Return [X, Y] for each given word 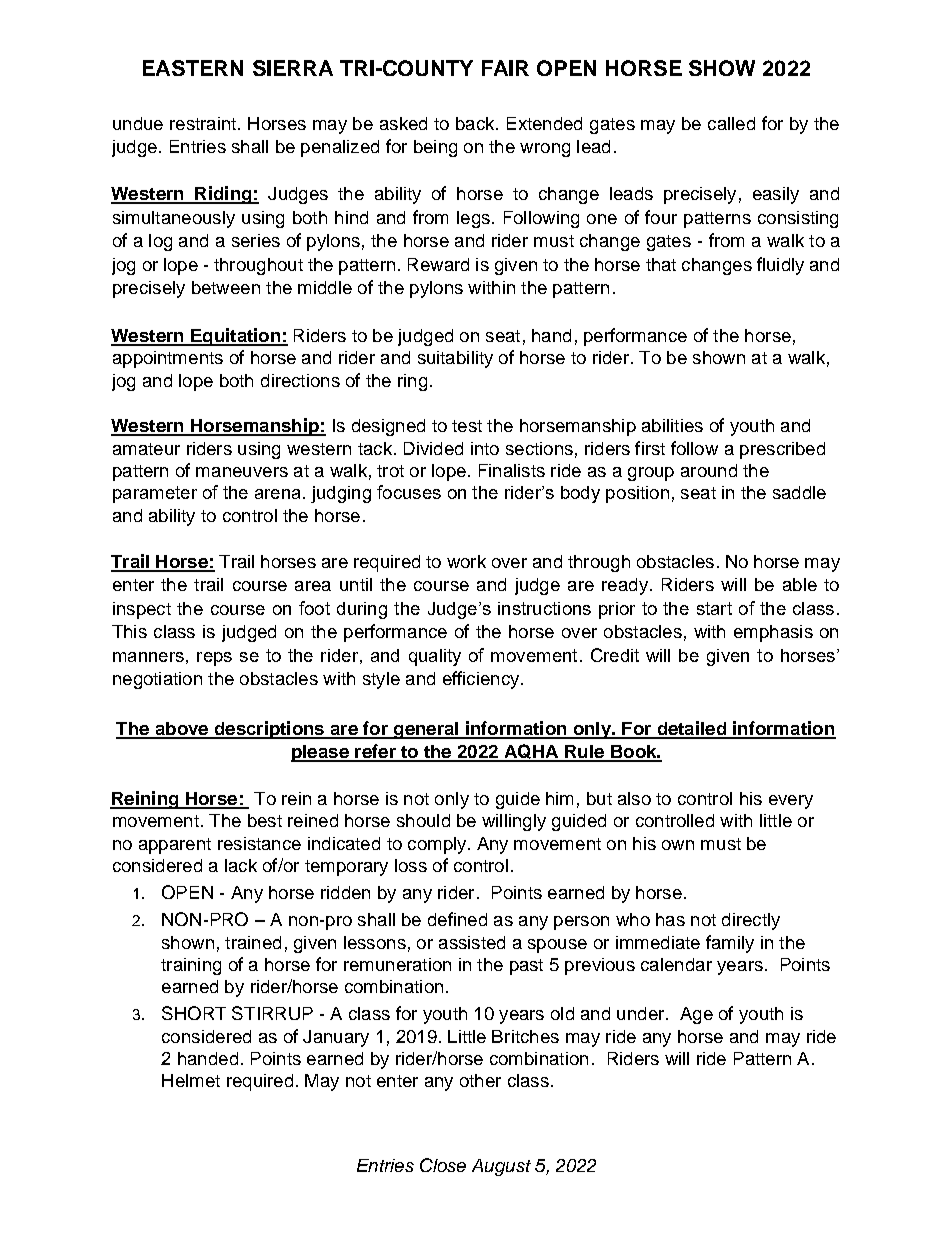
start [714, 608]
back [476, 123]
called [731, 123]
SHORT [194, 1013]
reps [214, 659]
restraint [204, 123]
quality [435, 657]
